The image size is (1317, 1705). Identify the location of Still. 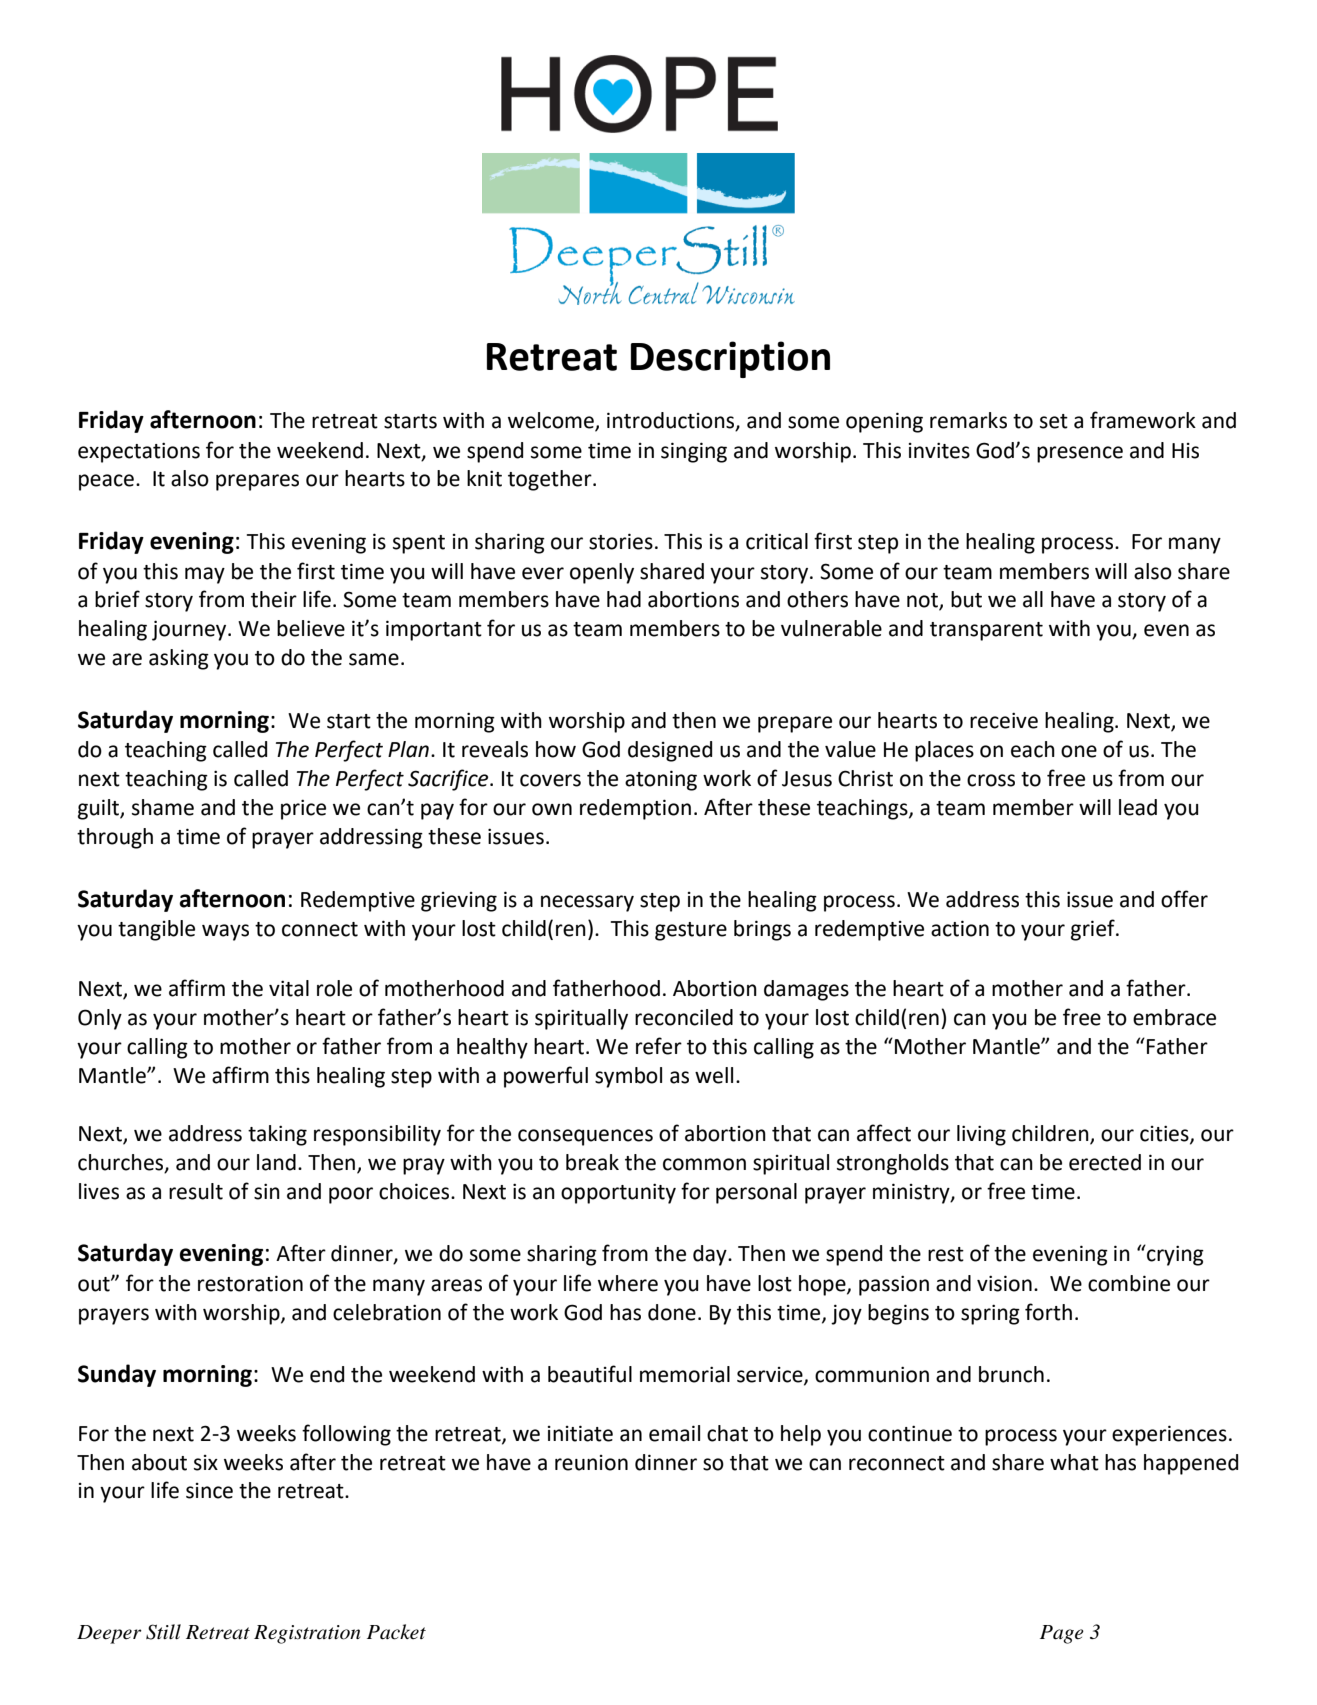
(163, 1632).
